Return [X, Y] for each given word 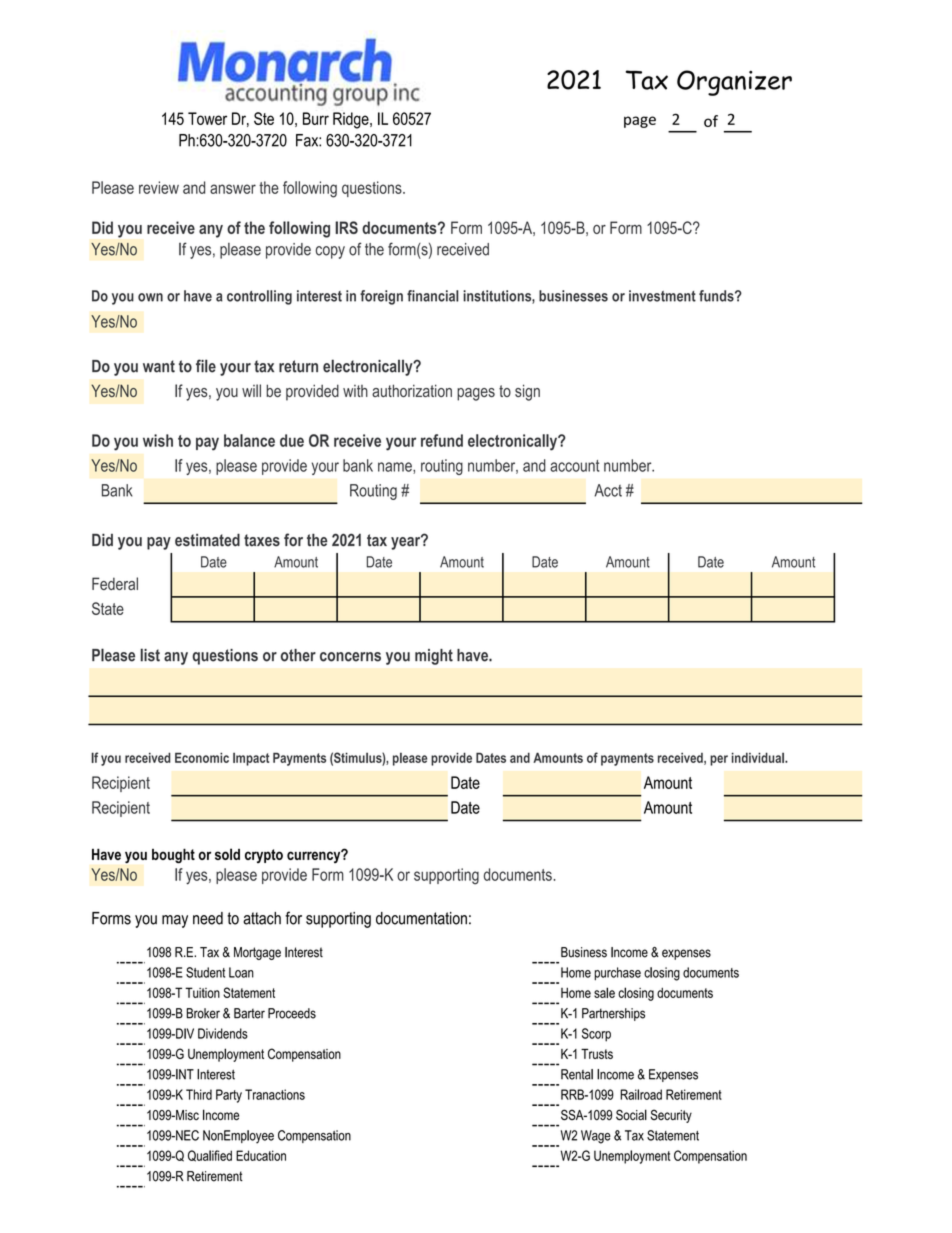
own [150, 297]
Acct [608, 490]
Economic [202, 757]
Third [199, 1094]
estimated [207, 540]
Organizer [734, 83]
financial [433, 296]
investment [662, 296]
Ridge [352, 120]
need [208, 918]
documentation [421, 918]
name [396, 468]
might [434, 657]
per [719, 760]
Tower [207, 118]
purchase [617, 973]
